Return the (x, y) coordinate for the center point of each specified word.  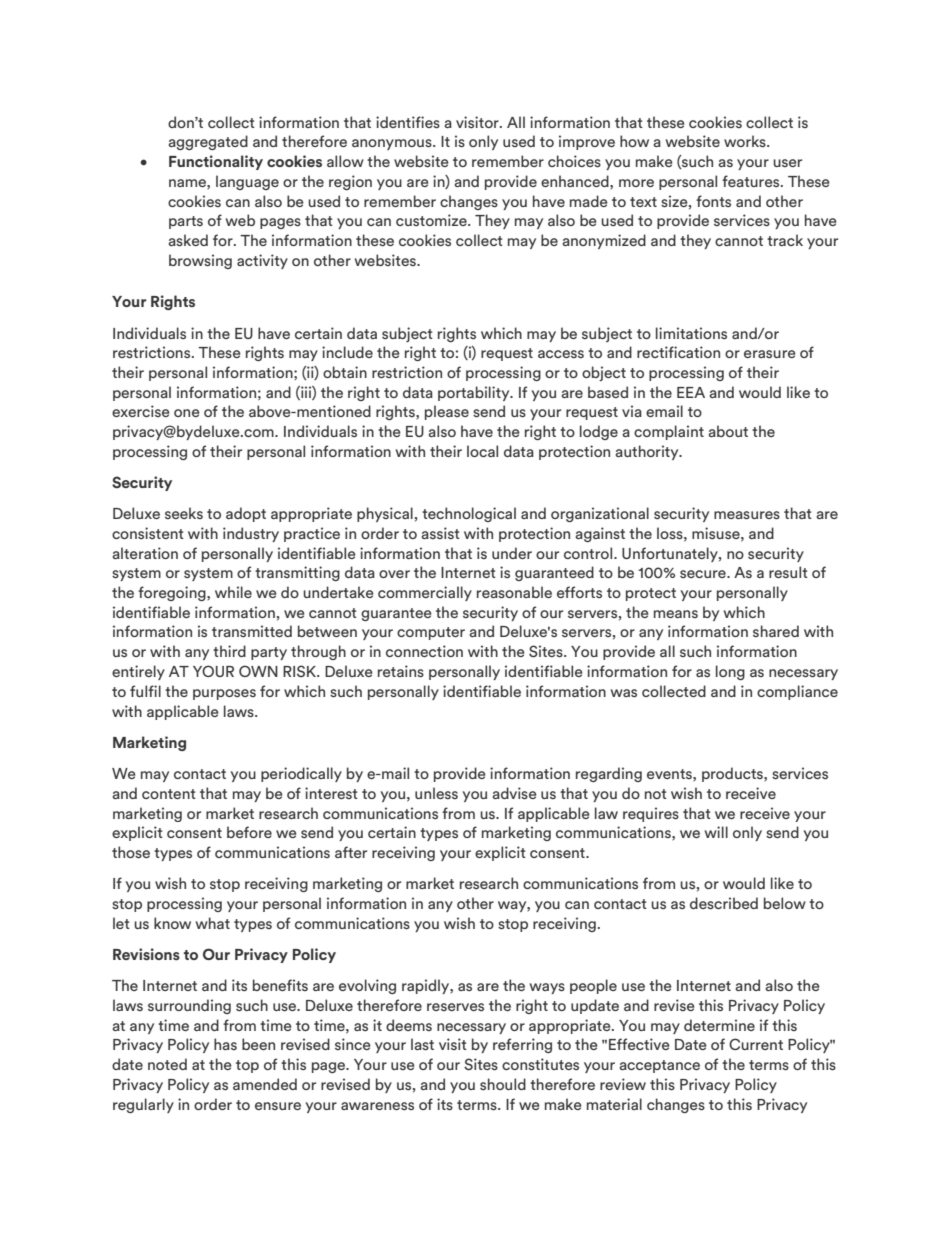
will (716, 832)
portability (475, 393)
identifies (408, 122)
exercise (141, 411)
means (676, 614)
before (249, 832)
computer (431, 633)
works (746, 141)
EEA (691, 392)
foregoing (173, 593)
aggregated (208, 142)
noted (167, 1064)
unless (436, 793)
